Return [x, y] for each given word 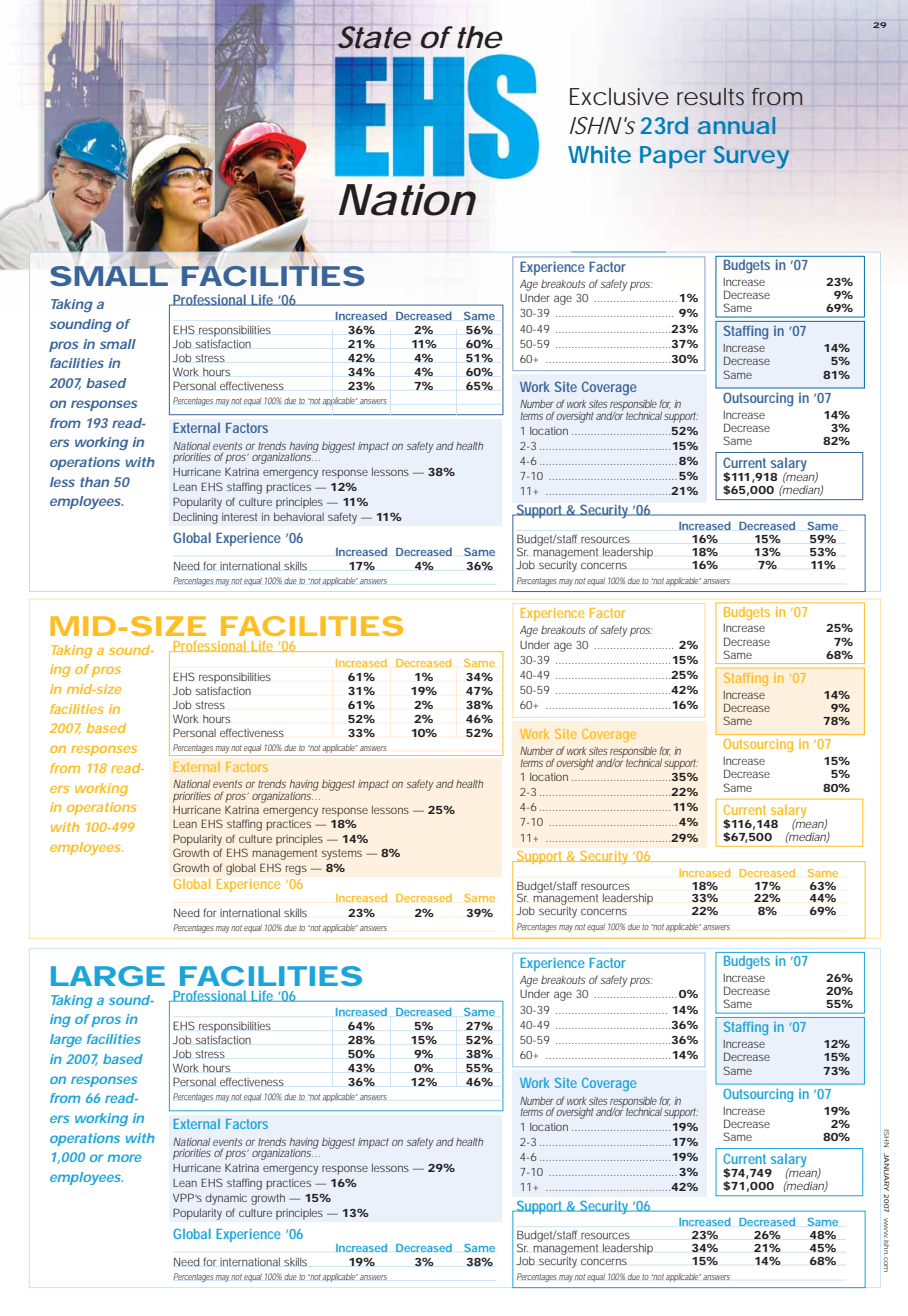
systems [342, 854]
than [94, 482]
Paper [673, 157]
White [599, 154]
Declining [195, 518]
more [124, 1158]
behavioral [299, 517]
